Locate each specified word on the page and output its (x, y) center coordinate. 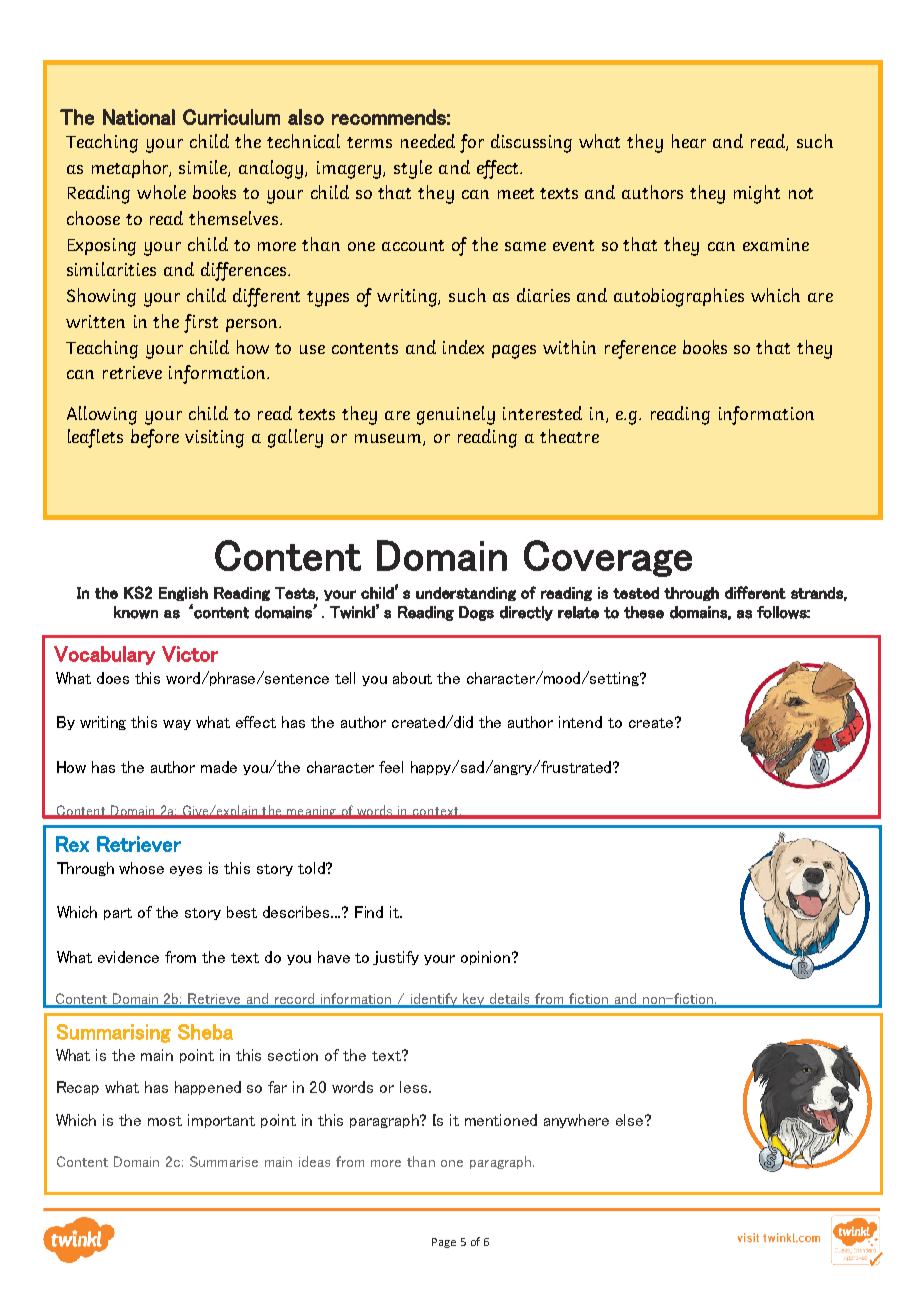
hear (689, 141)
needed (428, 141)
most (165, 1121)
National (139, 117)
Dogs (476, 613)
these (644, 612)
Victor (190, 654)
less (413, 1087)
